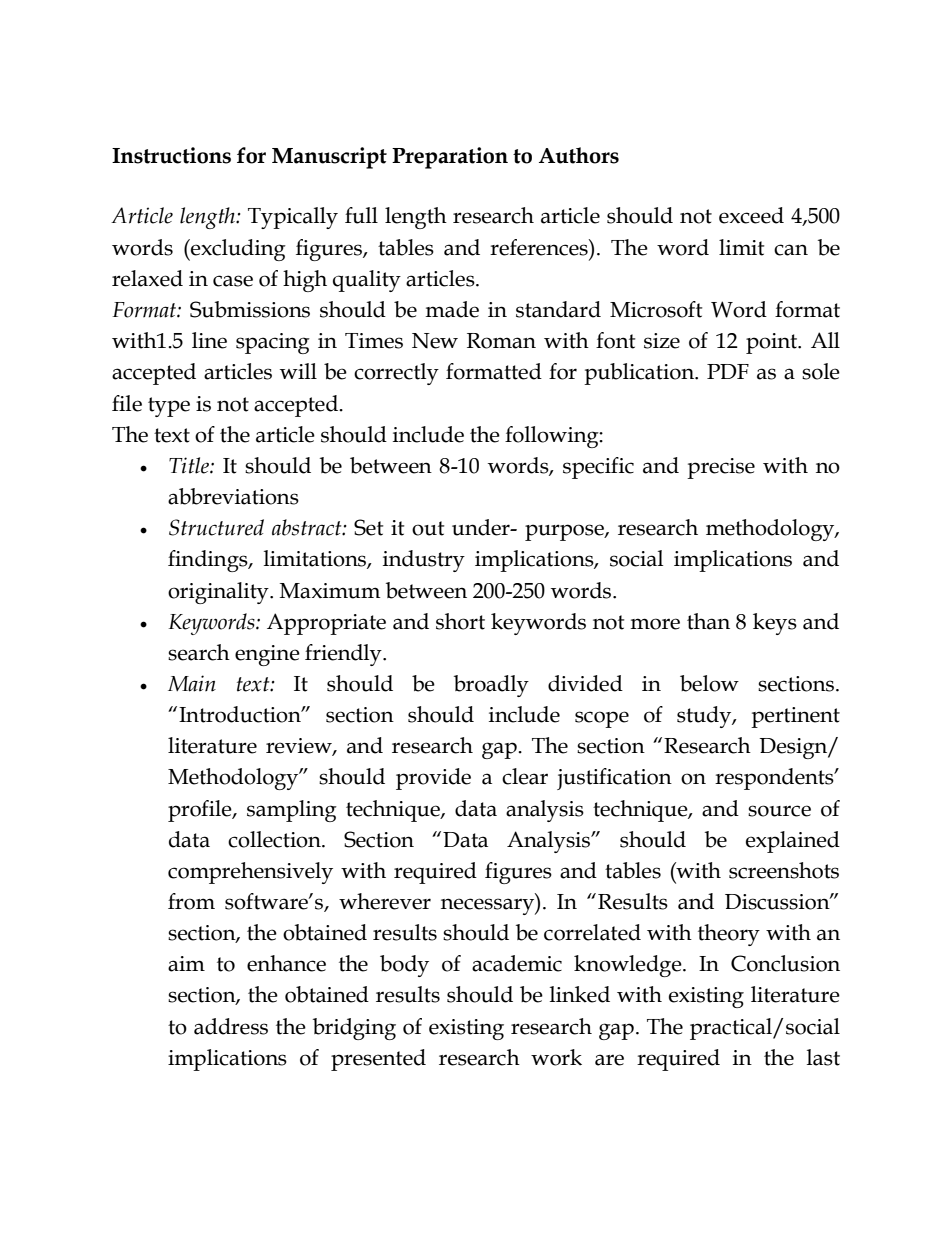 Image resolution: width=952 pixels, height=1233 pixels. What do you see at coordinates (450, 158) in the document?
I see `Preparation` at bounding box center [450, 158].
